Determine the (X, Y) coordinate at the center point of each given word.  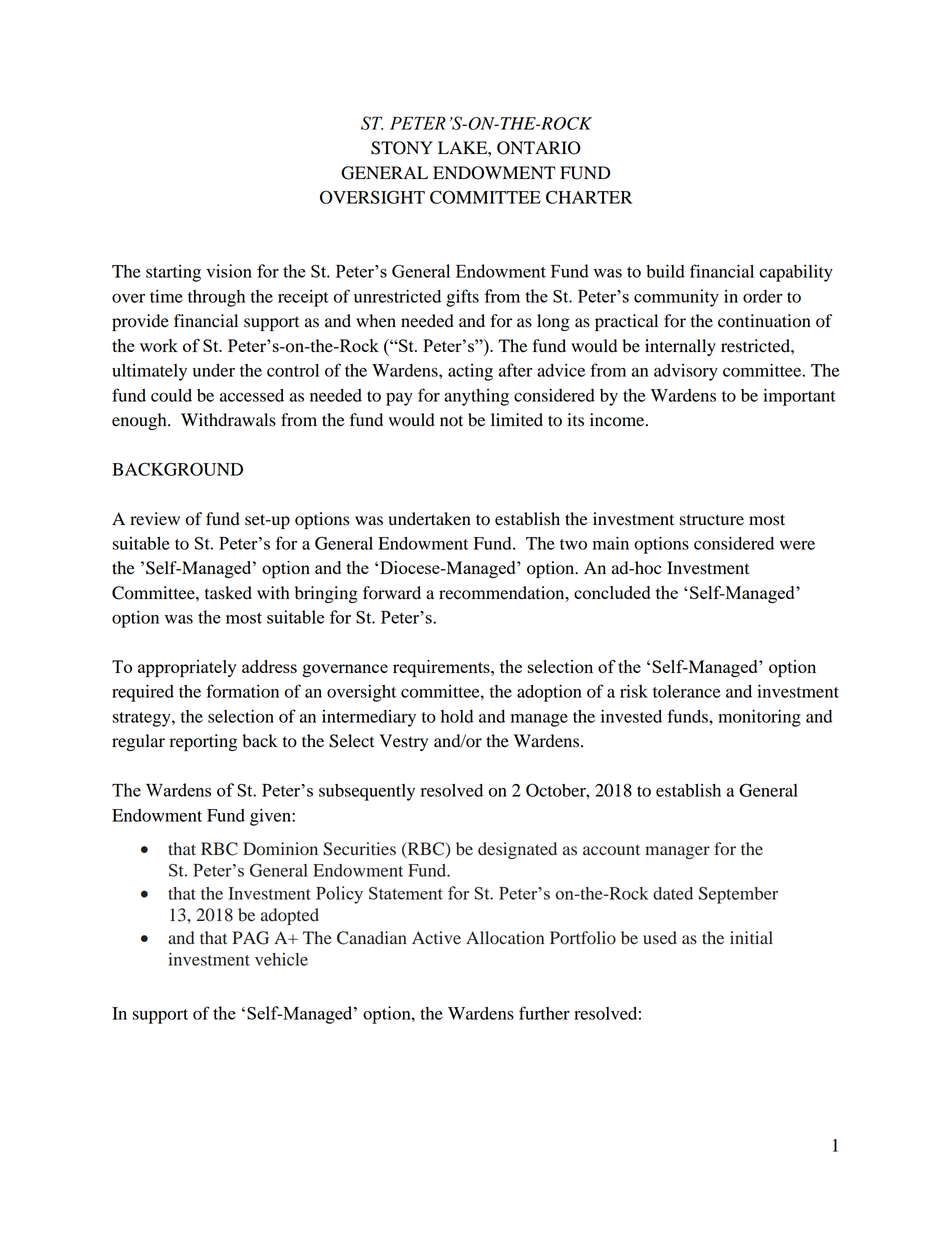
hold (457, 716)
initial (751, 937)
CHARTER (589, 197)
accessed (252, 395)
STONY (402, 148)
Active (436, 937)
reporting (203, 742)
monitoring (759, 718)
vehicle (281, 959)
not (451, 421)
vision (229, 271)
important (799, 397)
